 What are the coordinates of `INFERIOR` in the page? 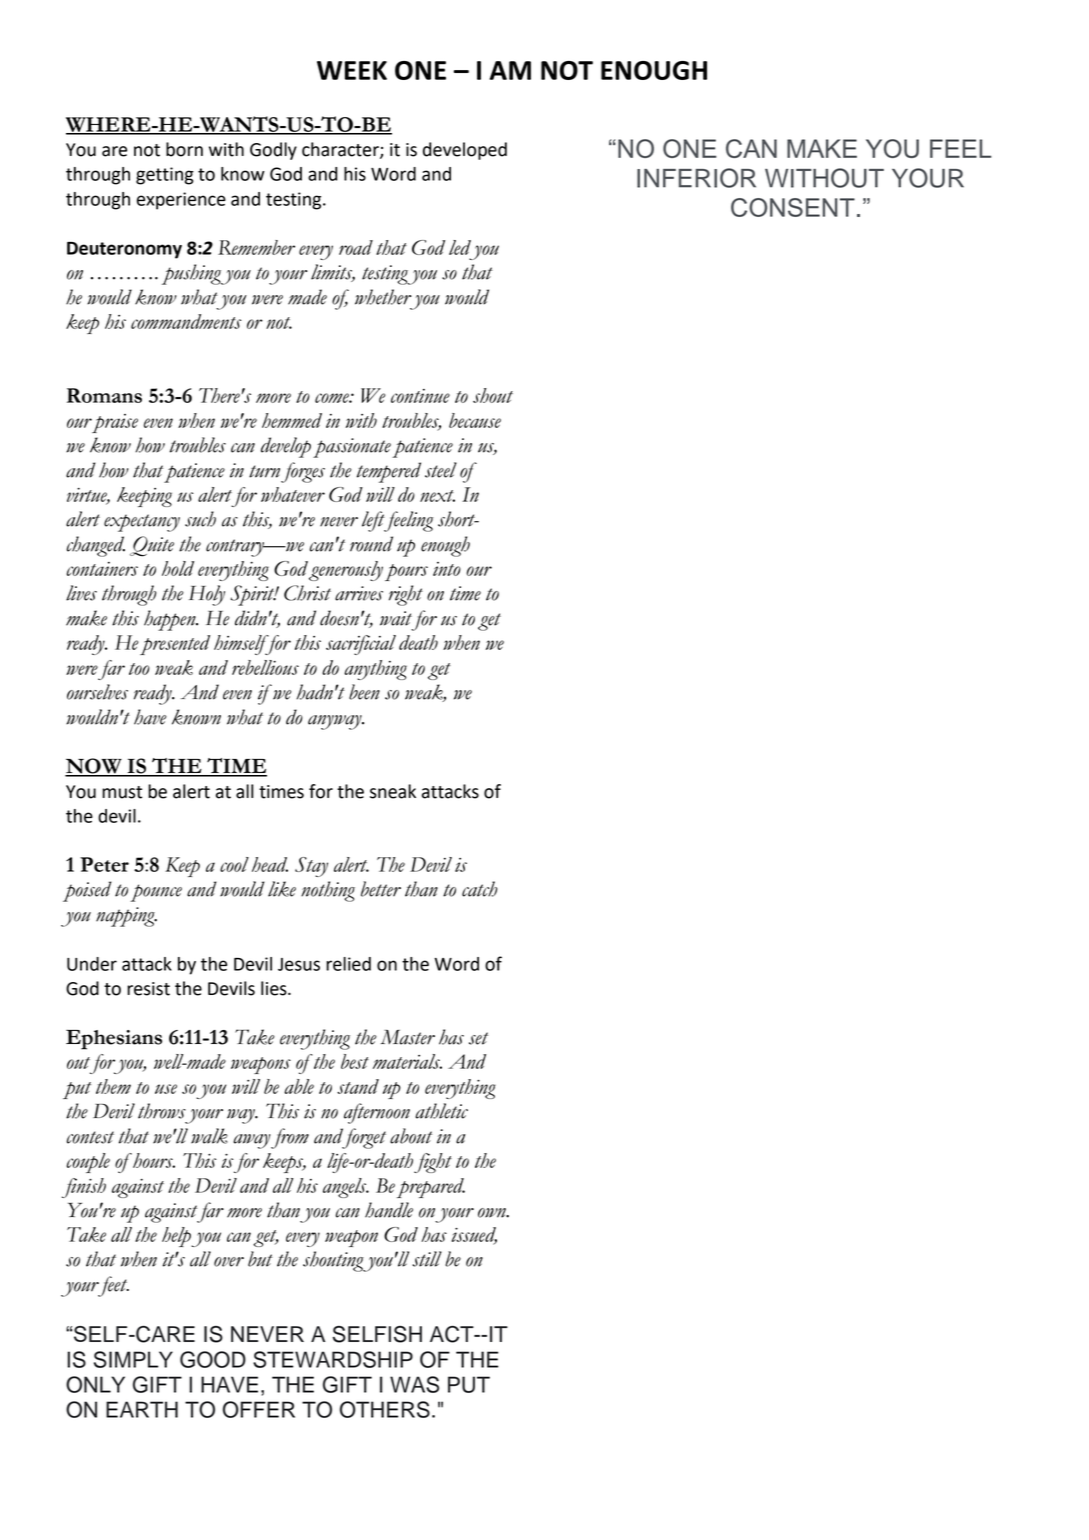 It's located at (696, 178).
